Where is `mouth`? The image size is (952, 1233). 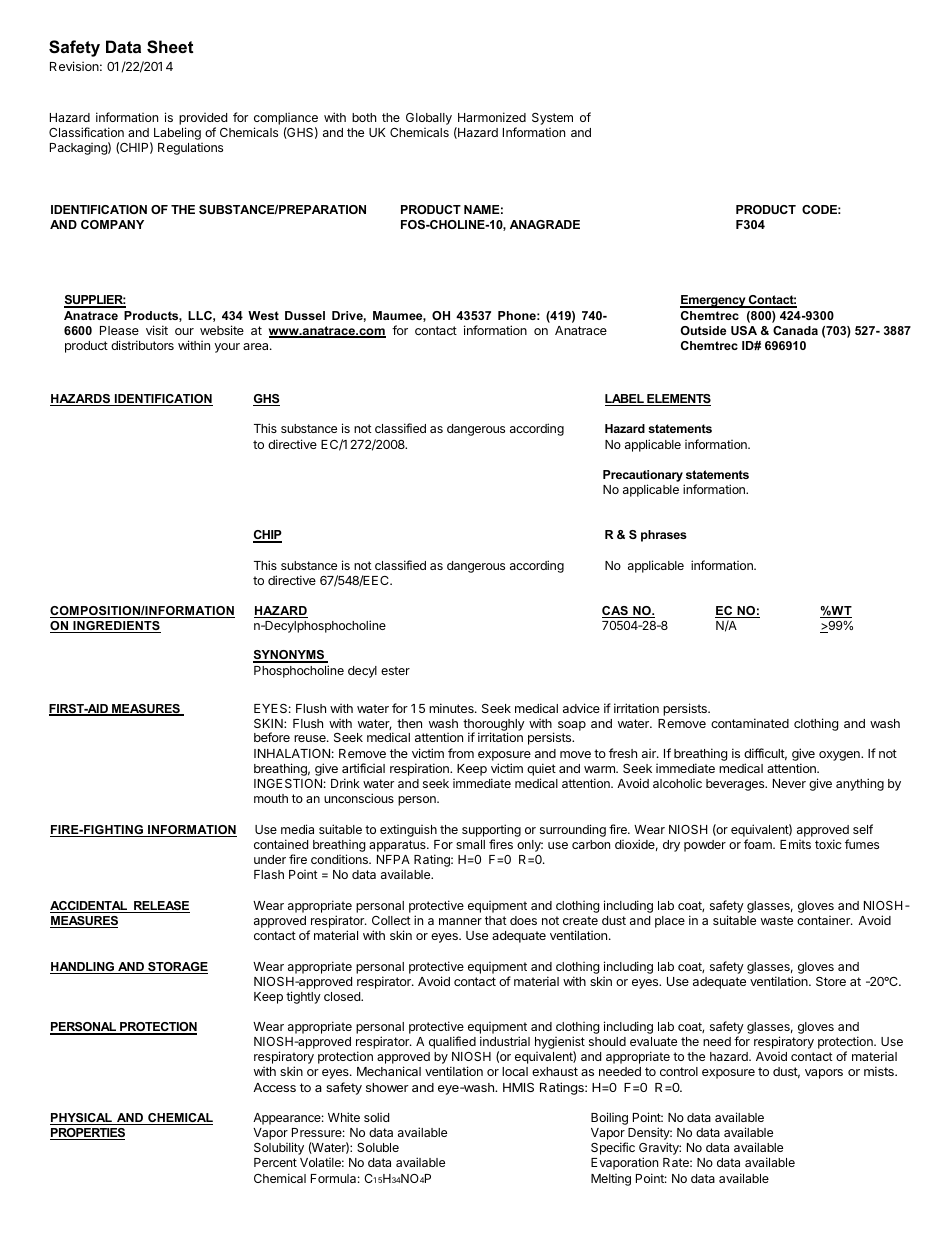
mouth is located at coordinates (271, 798).
